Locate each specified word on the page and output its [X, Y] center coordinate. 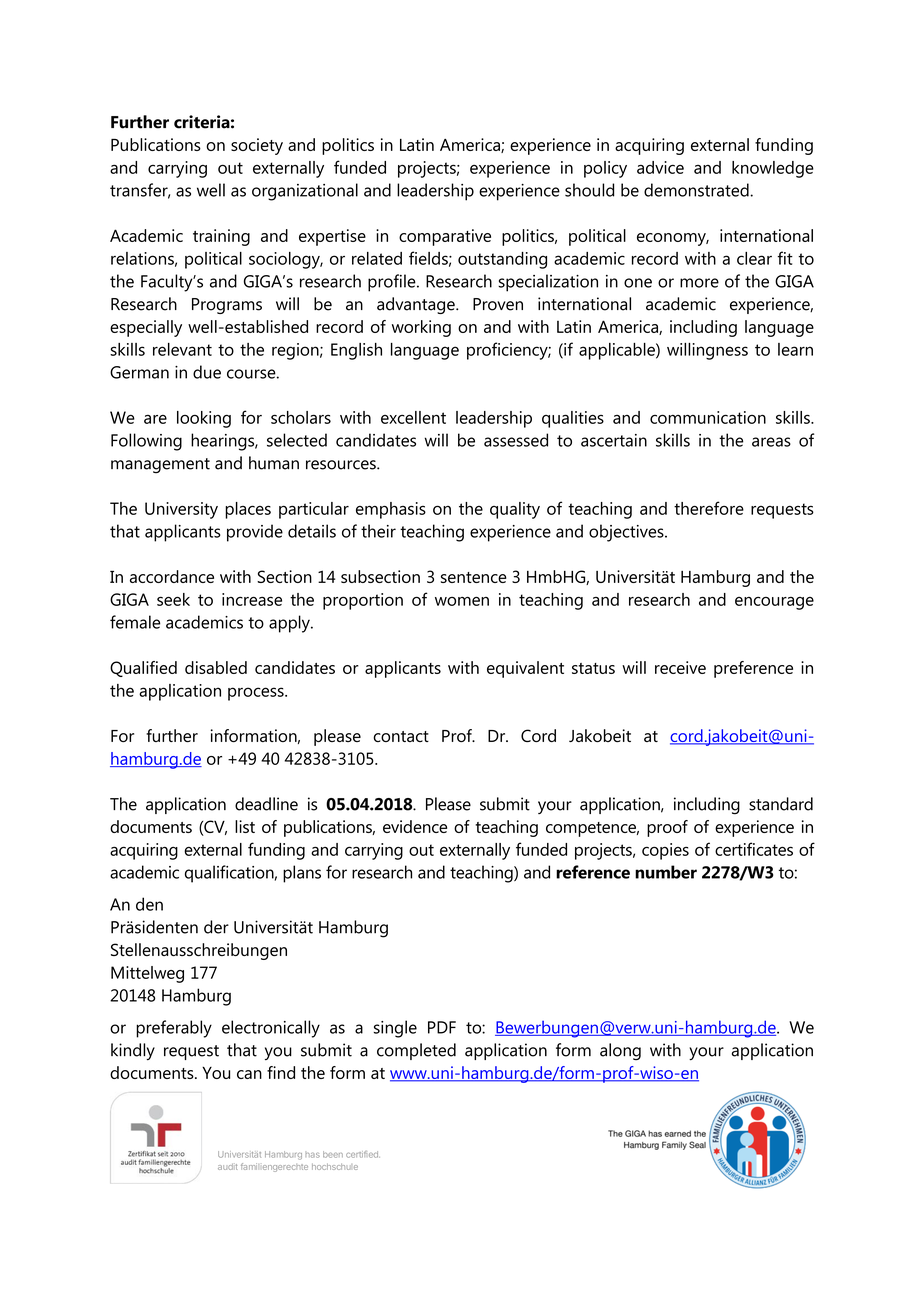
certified [363, 1154]
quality [515, 510]
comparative [445, 237]
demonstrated [697, 190]
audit [228, 1167]
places [248, 510]
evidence [415, 826]
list [245, 826]
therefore [709, 508]
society [257, 146]
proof [667, 828]
